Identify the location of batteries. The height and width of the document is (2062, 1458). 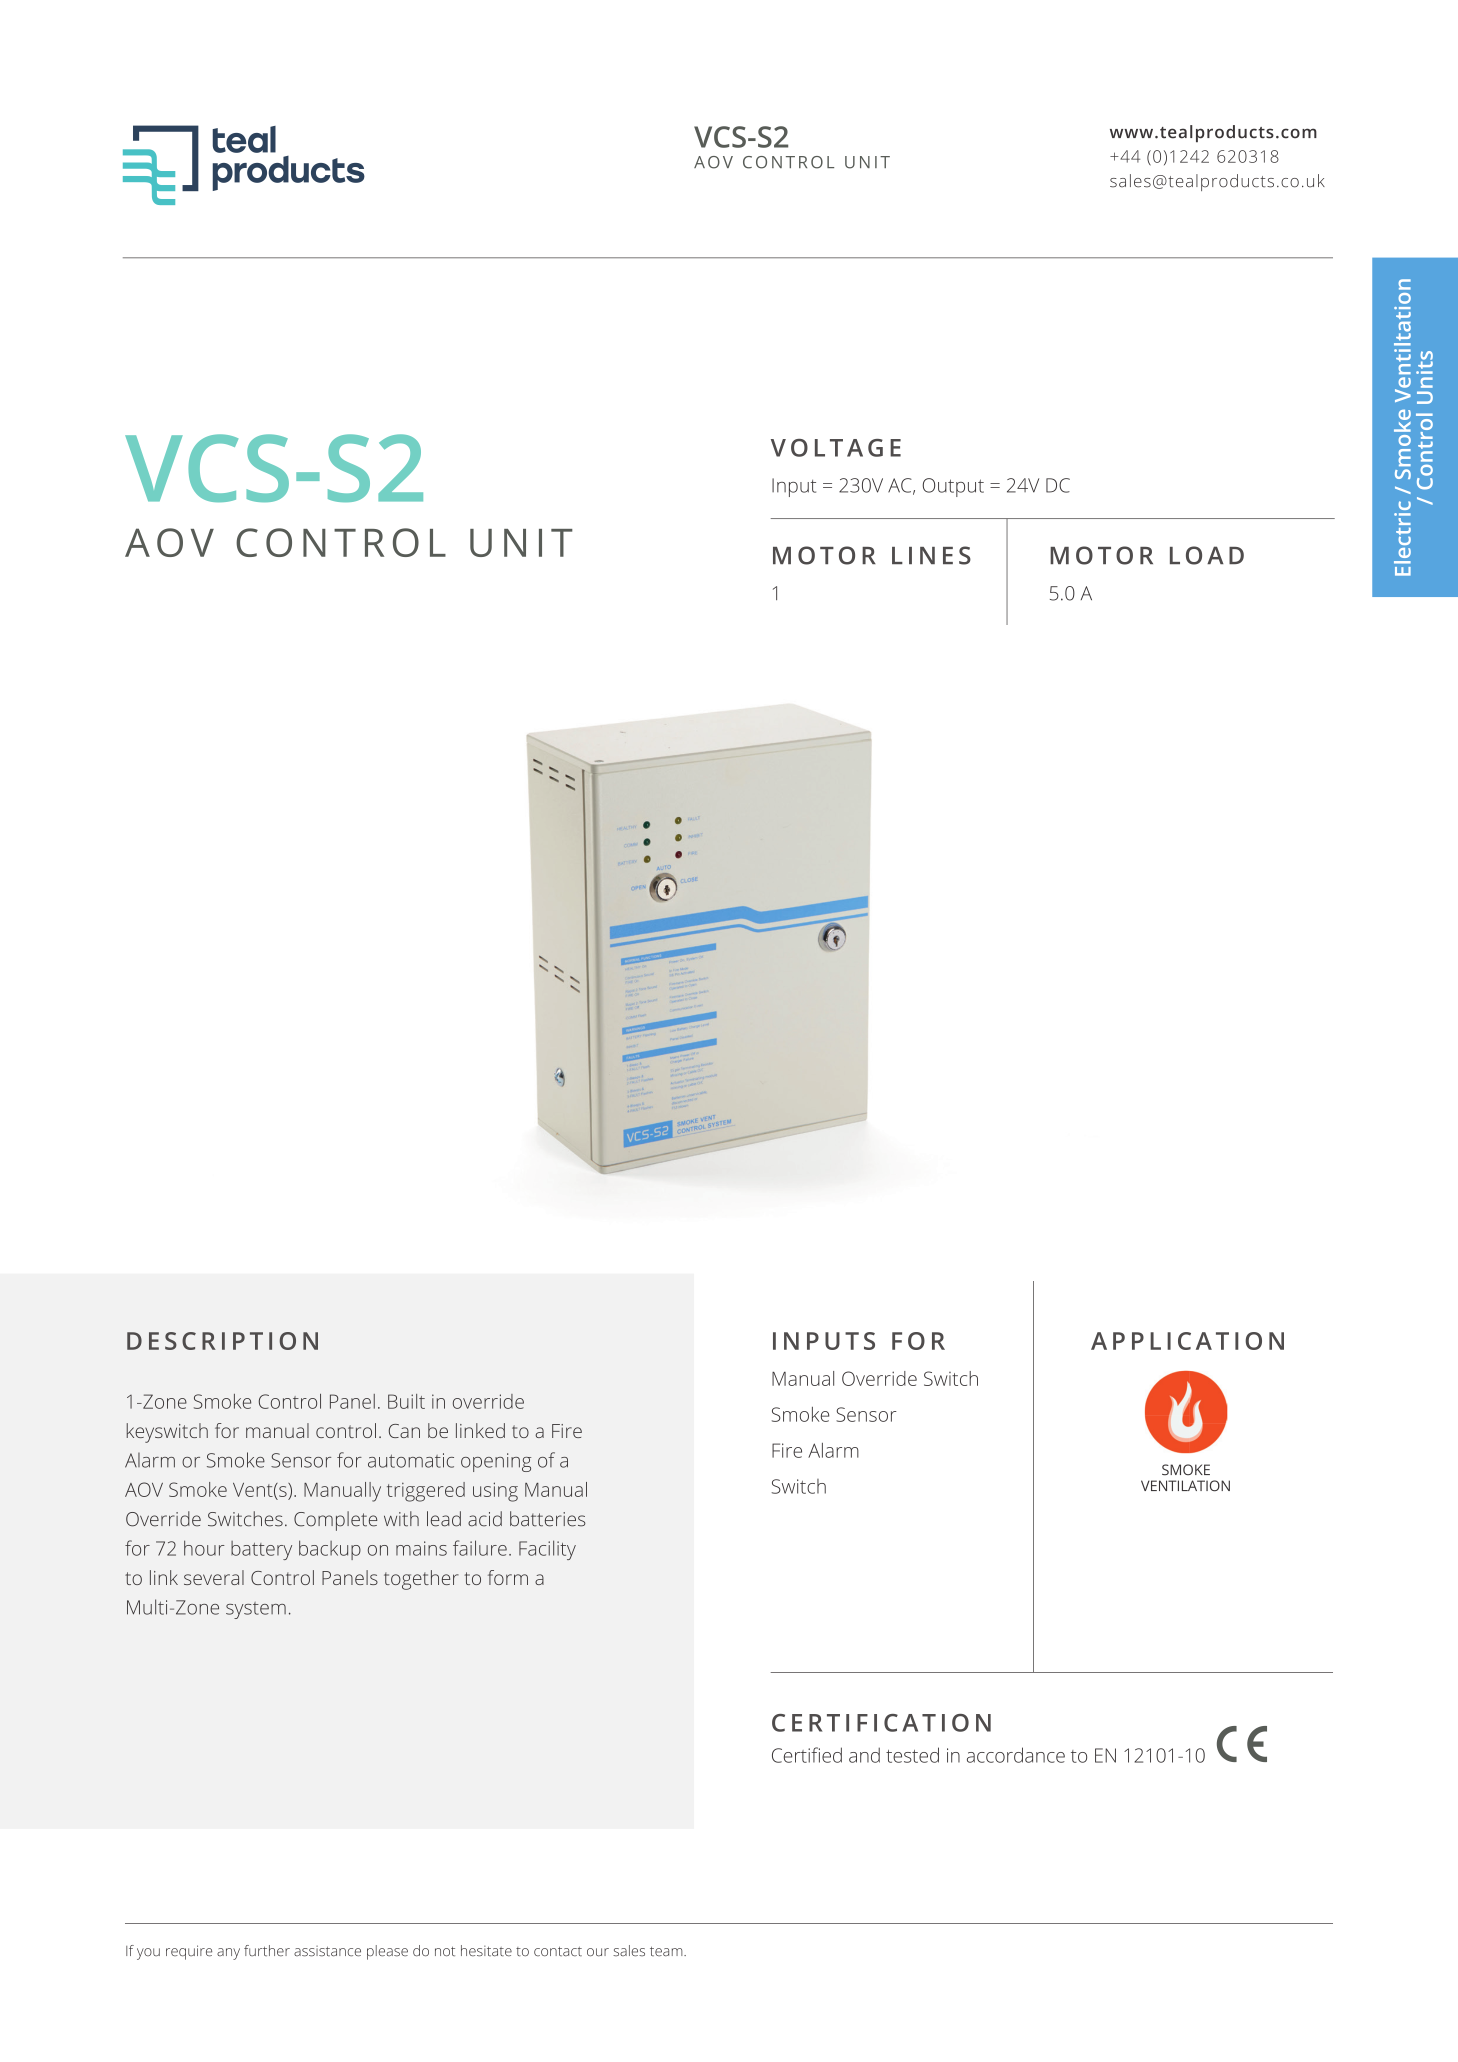
(548, 1519).
